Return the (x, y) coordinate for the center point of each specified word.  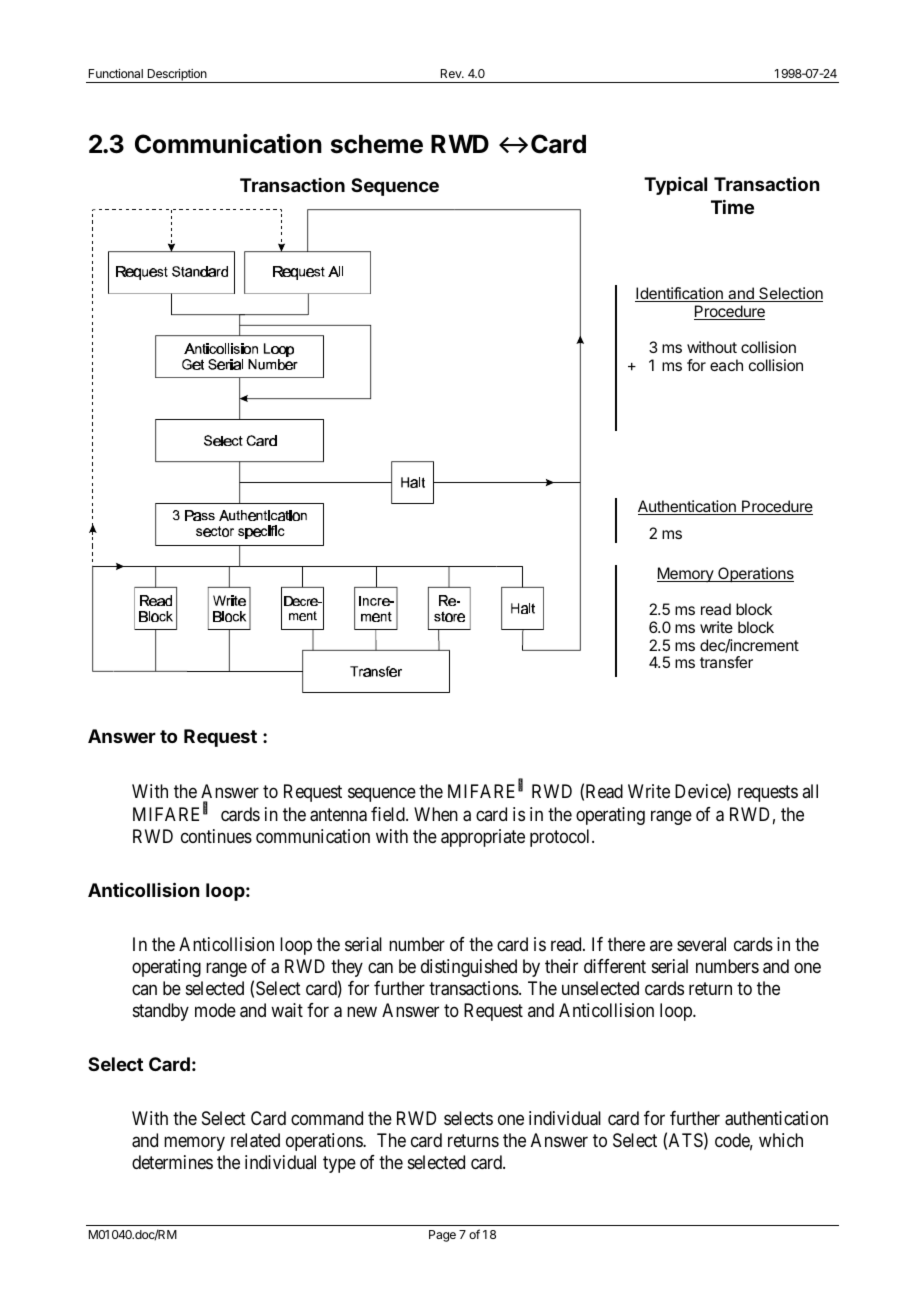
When (436, 814)
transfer (726, 662)
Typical (675, 186)
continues (216, 836)
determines (172, 1162)
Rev (452, 73)
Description (177, 76)
